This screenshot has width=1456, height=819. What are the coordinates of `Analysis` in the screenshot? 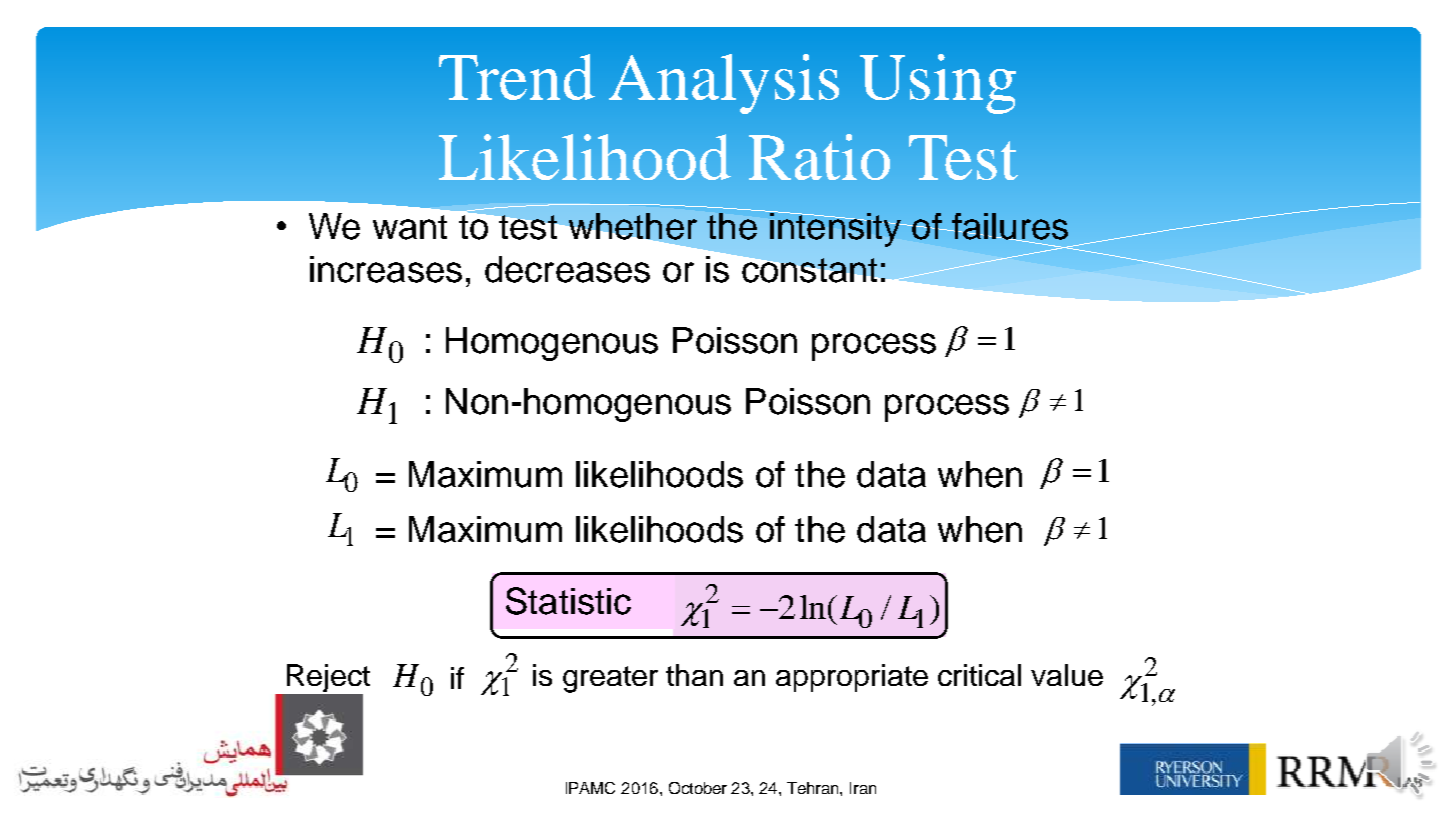 It's located at (724, 84).
